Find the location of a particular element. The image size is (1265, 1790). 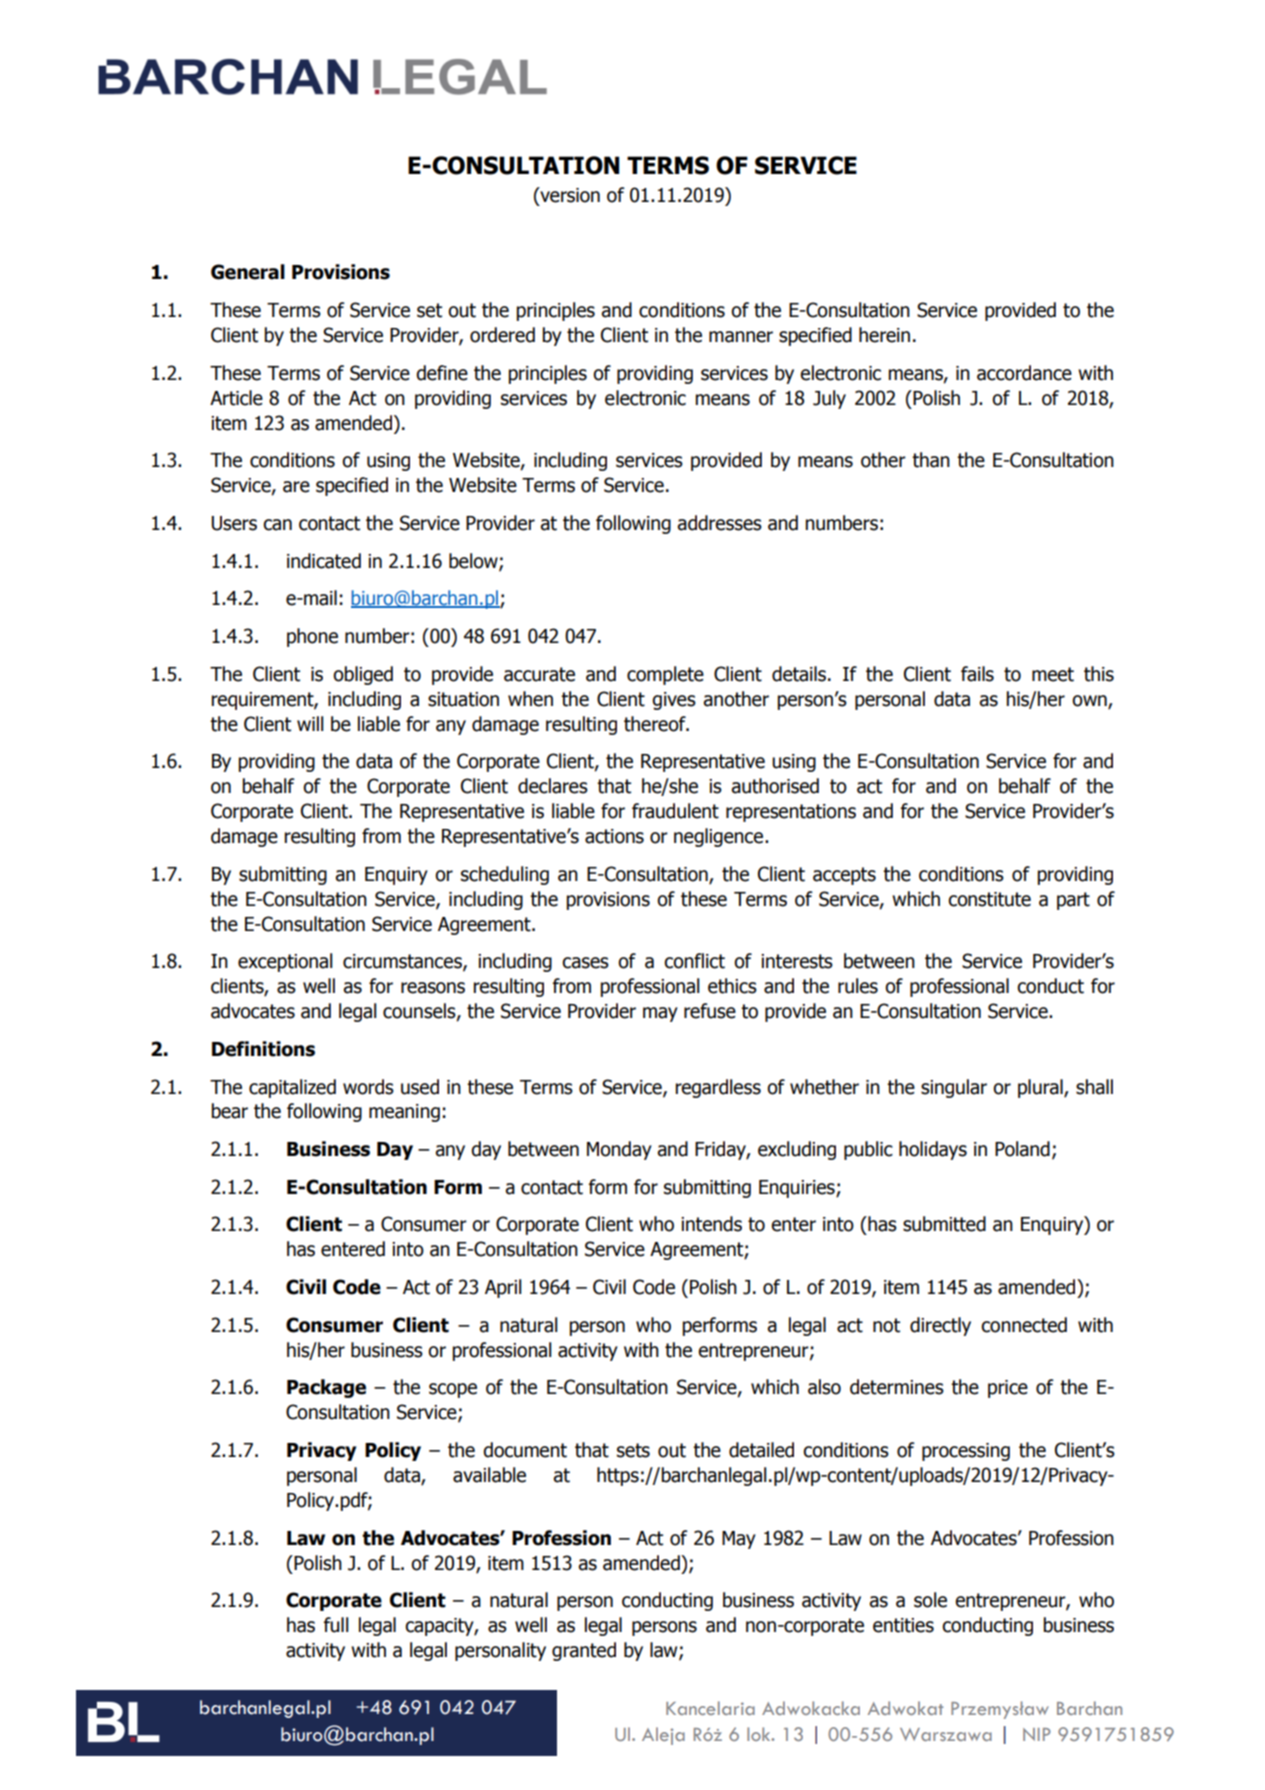

accordance is located at coordinates (1024, 373).
